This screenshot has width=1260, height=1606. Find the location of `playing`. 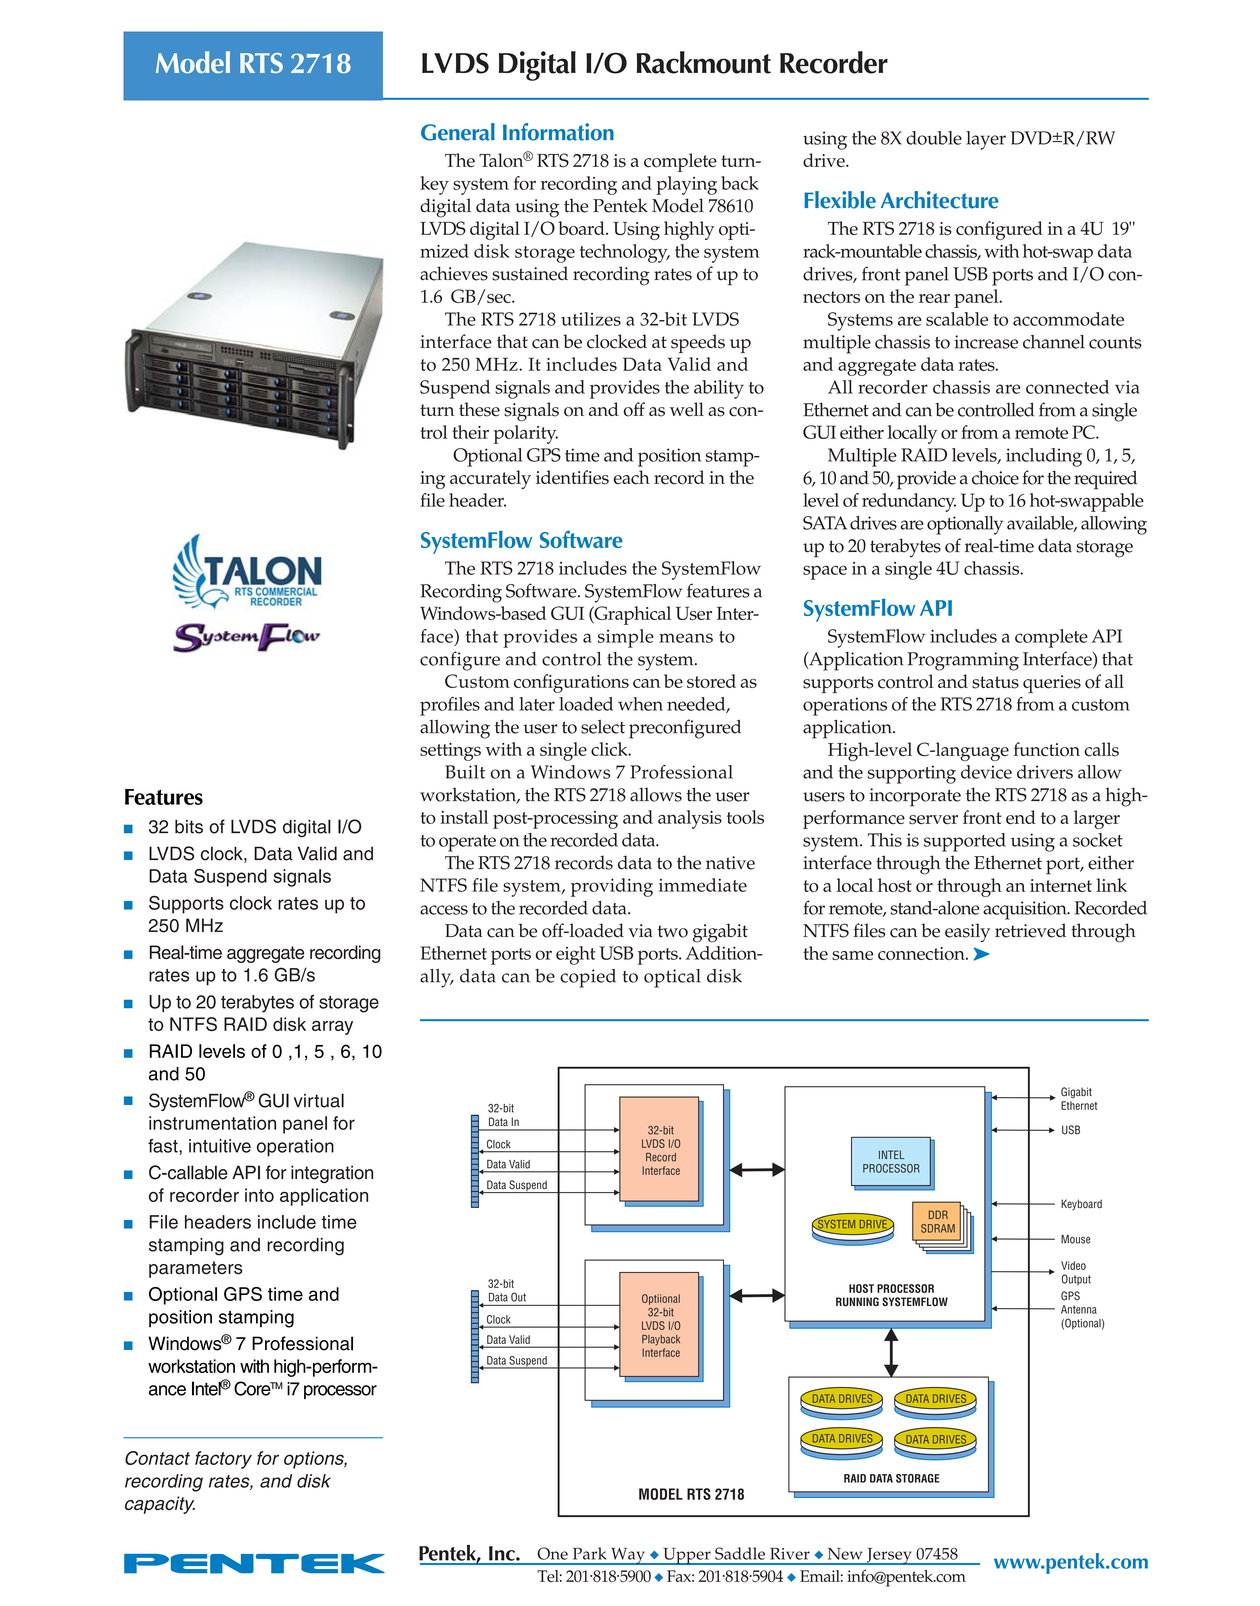

playing is located at coordinates (686, 185).
